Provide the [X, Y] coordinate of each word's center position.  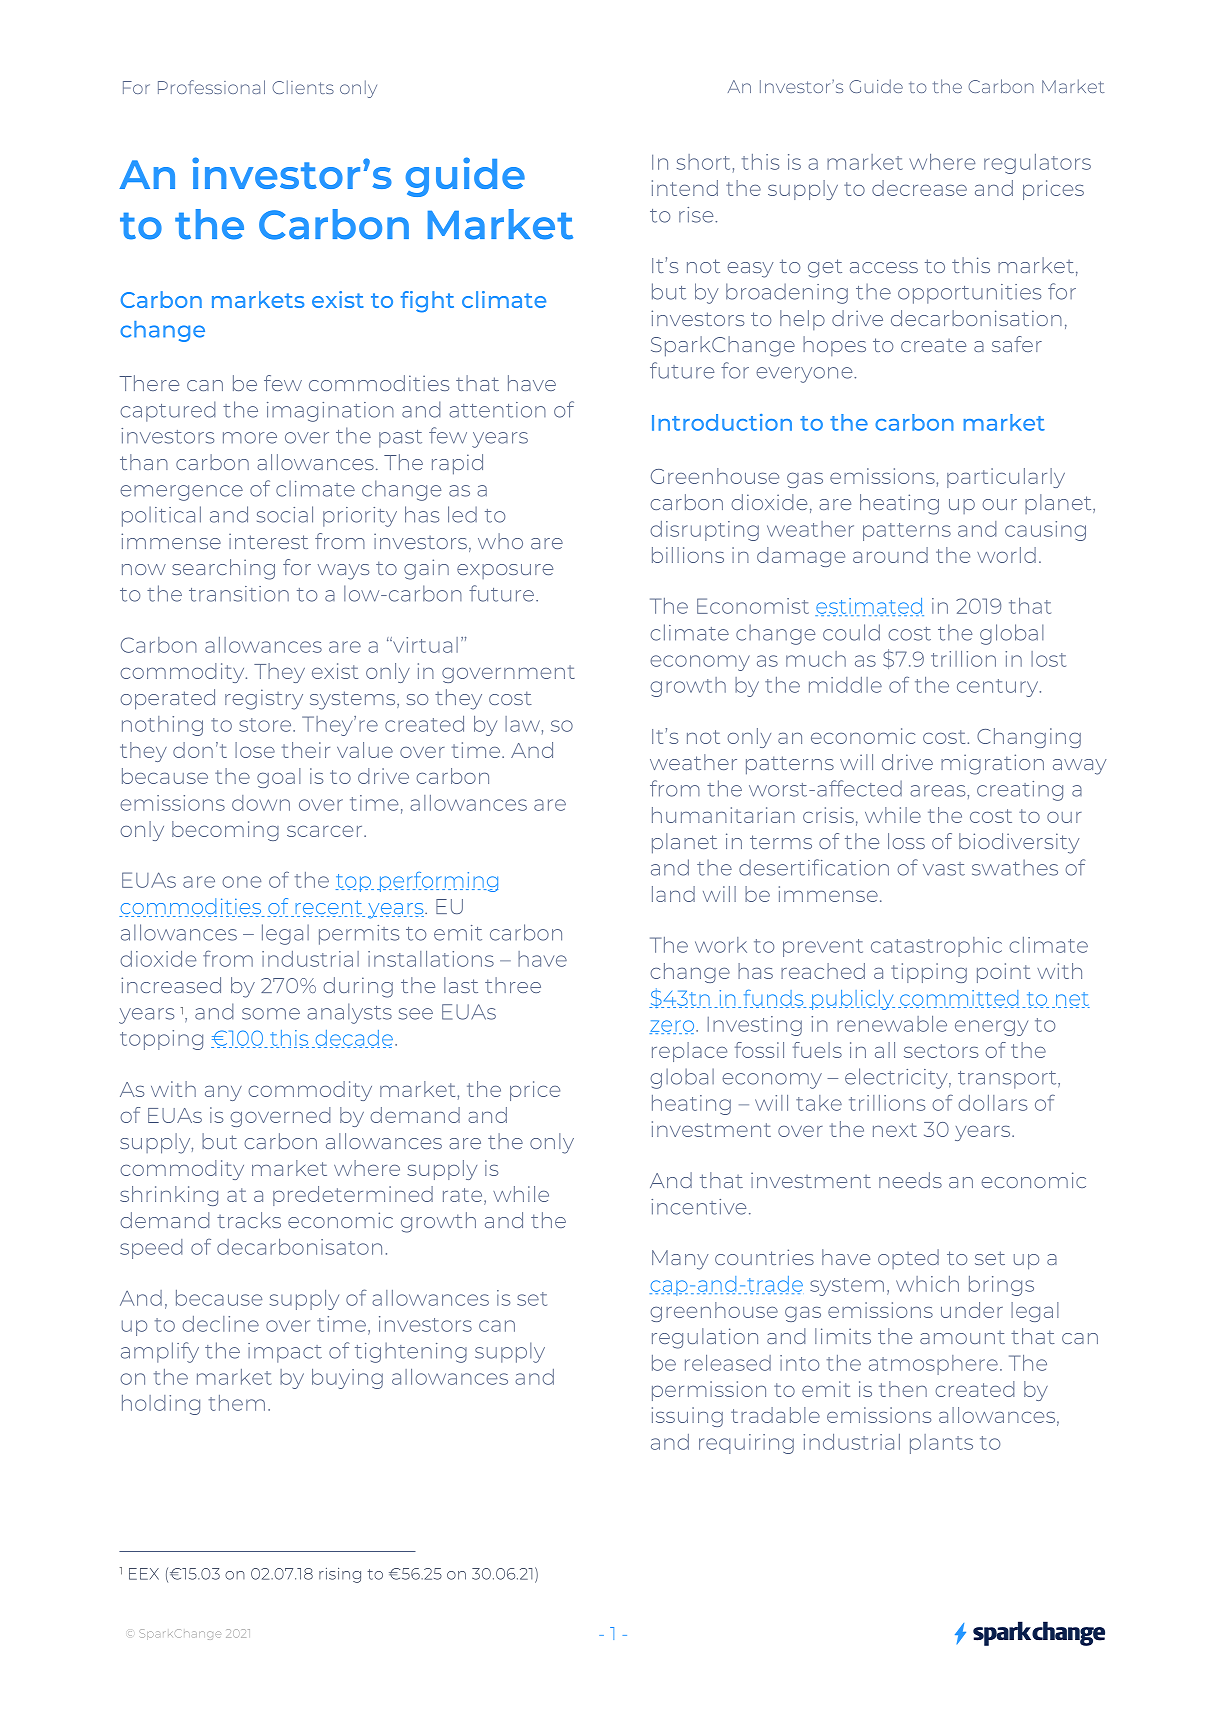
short [703, 162]
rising [340, 1575]
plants [941, 1444]
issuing [687, 1417]
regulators [1037, 164]
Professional [211, 87]
